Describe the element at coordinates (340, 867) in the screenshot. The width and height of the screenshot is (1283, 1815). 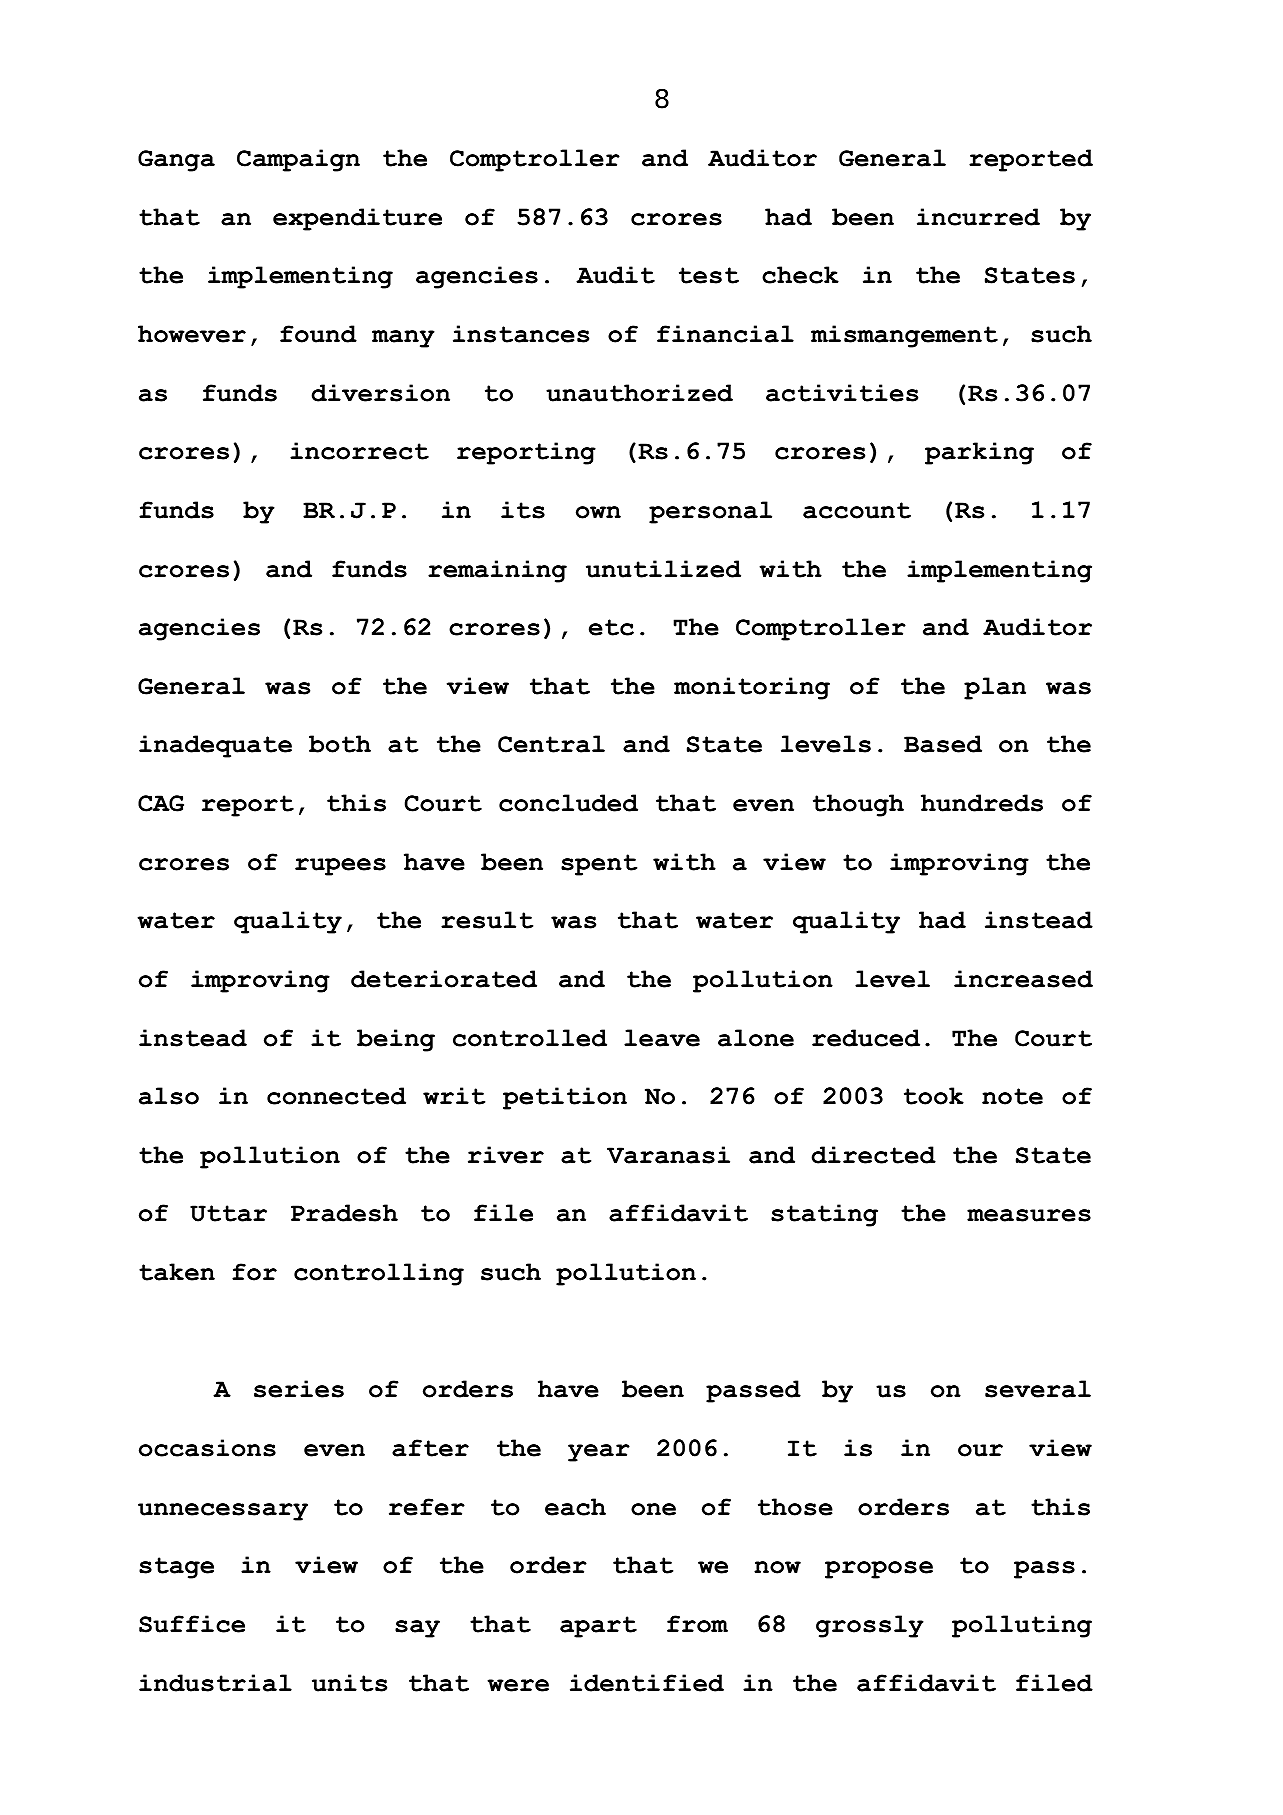
I see `rupees` at that location.
